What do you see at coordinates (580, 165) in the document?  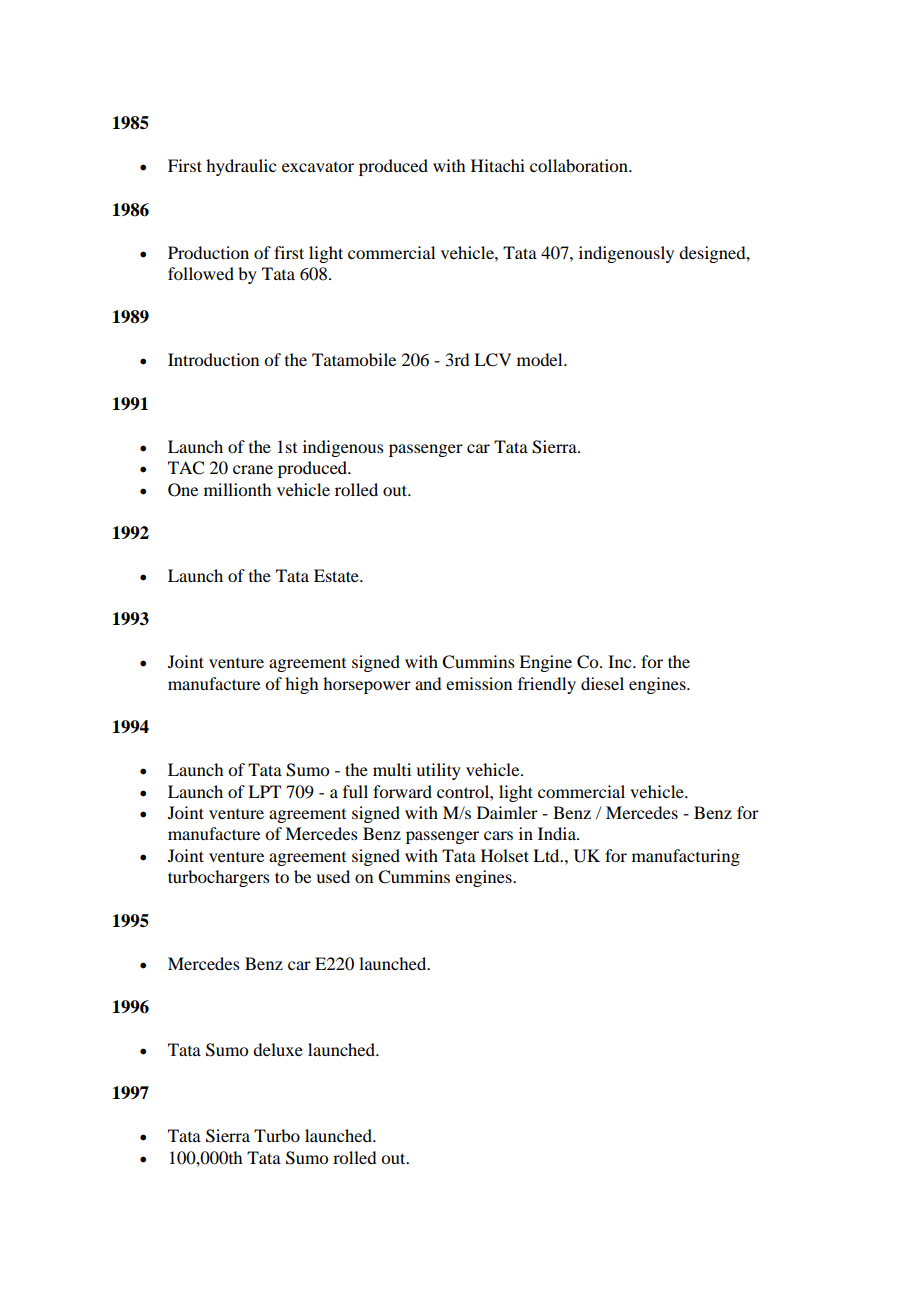 I see `collaboration` at bounding box center [580, 165].
